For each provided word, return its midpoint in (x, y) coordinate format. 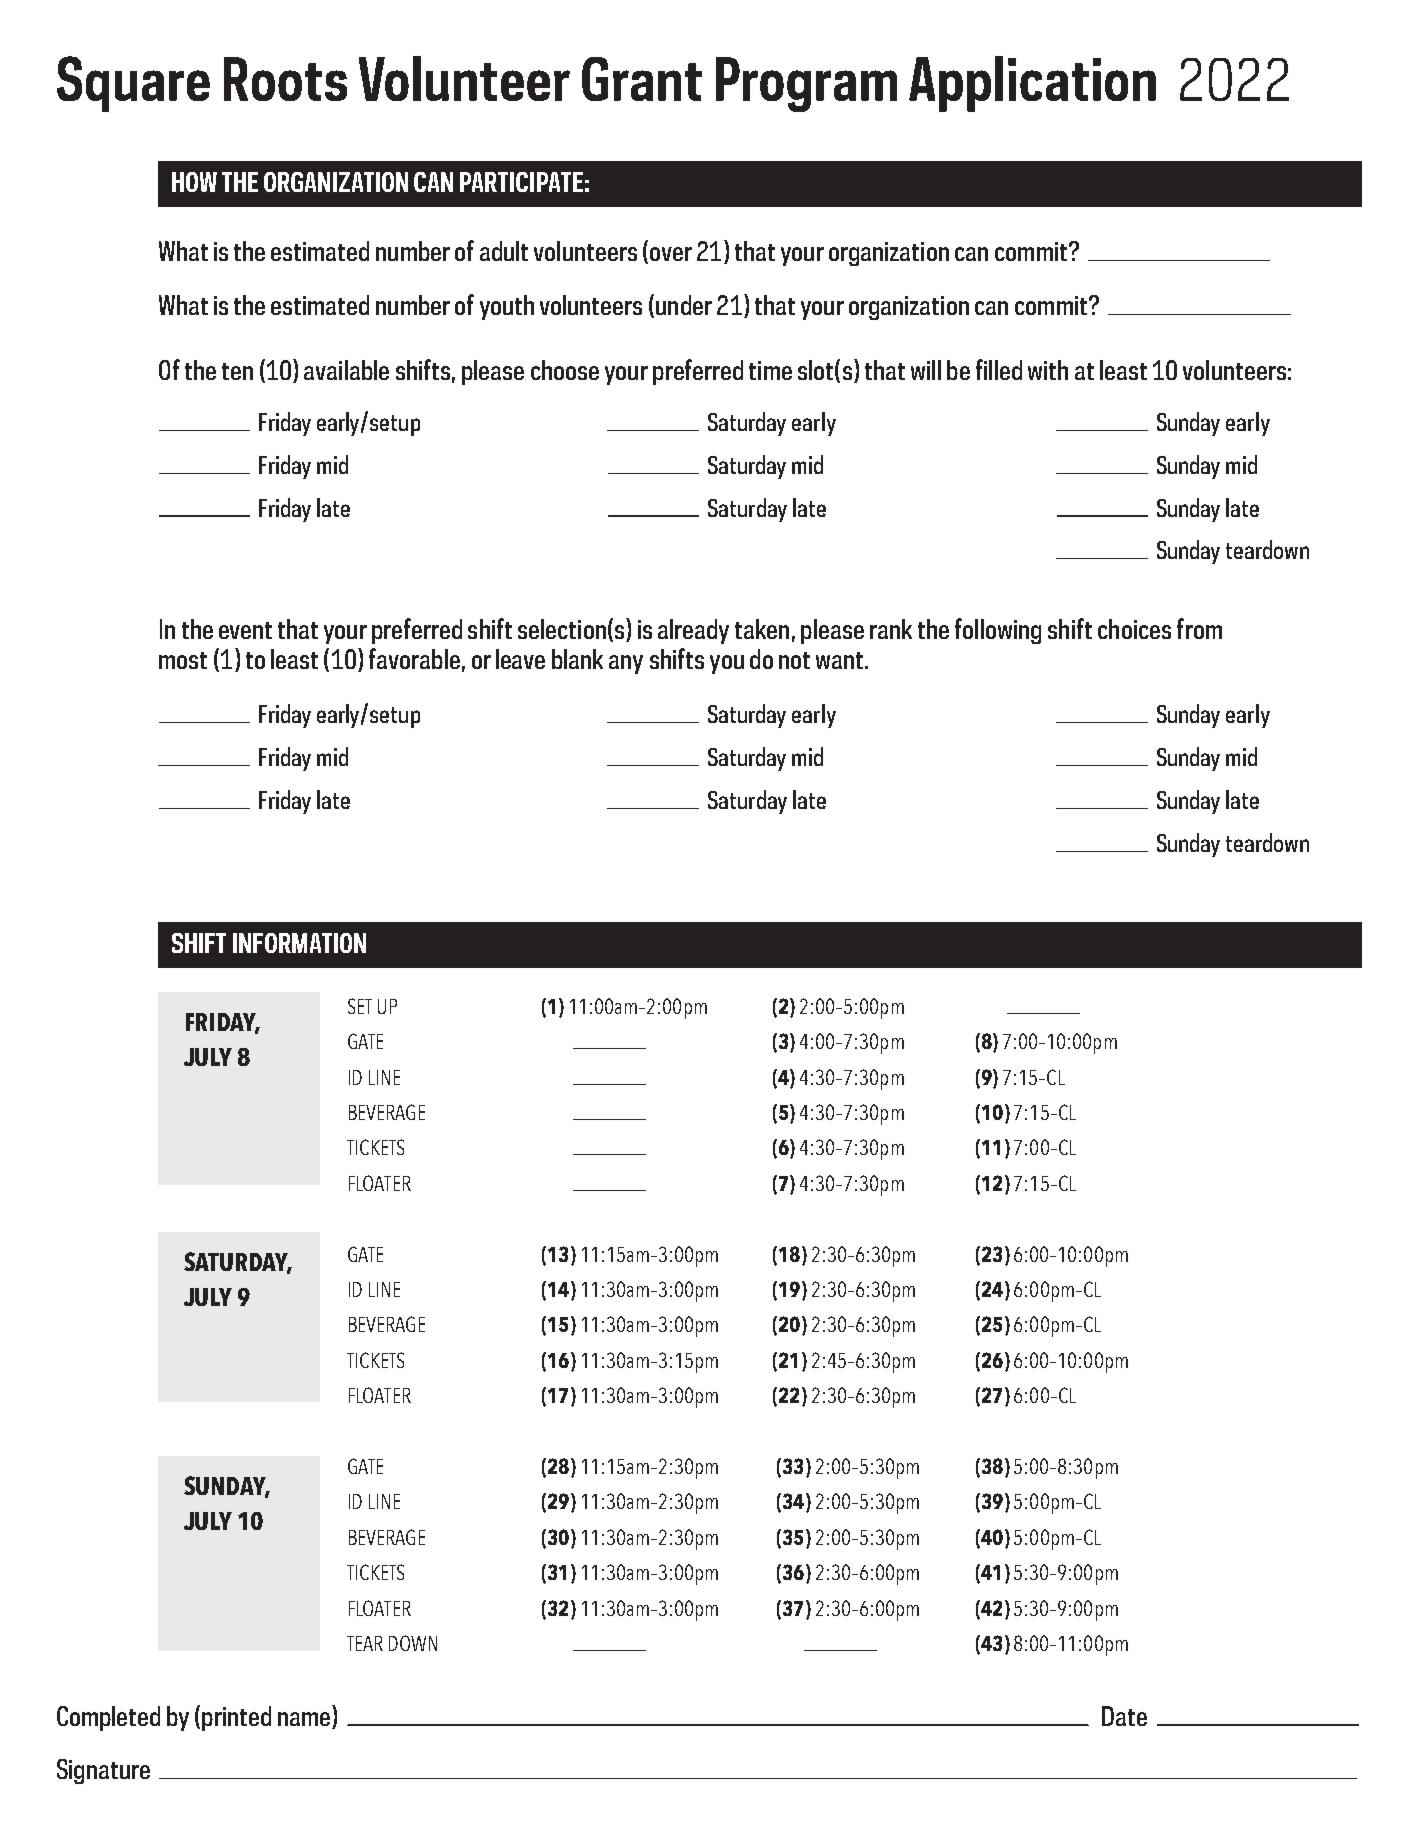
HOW (194, 182)
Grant (642, 79)
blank (577, 659)
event (245, 630)
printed (236, 1718)
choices (1134, 629)
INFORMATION (299, 943)
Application (1032, 84)
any (626, 664)
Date (1124, 1716)
